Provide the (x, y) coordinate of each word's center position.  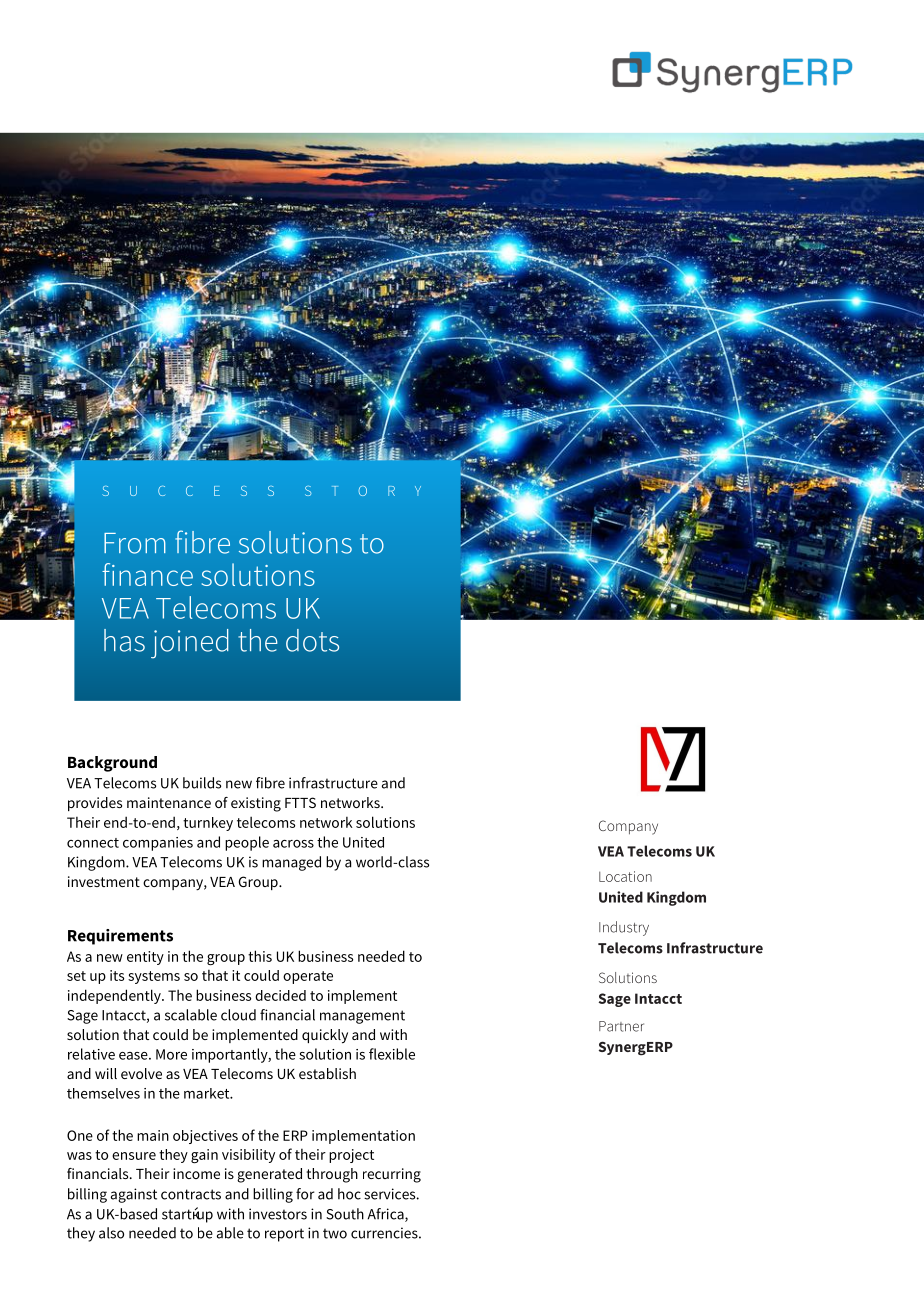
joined (190, 644)
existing (256, 804)
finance (147, 574)
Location (625, 876)
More (171, 1054)
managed (291, 863)
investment (104, 881)
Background (112, 764)
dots (312, 640)
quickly (325, 1036)
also (111, 1233)
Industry (624, 928)
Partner (621, 1026)
